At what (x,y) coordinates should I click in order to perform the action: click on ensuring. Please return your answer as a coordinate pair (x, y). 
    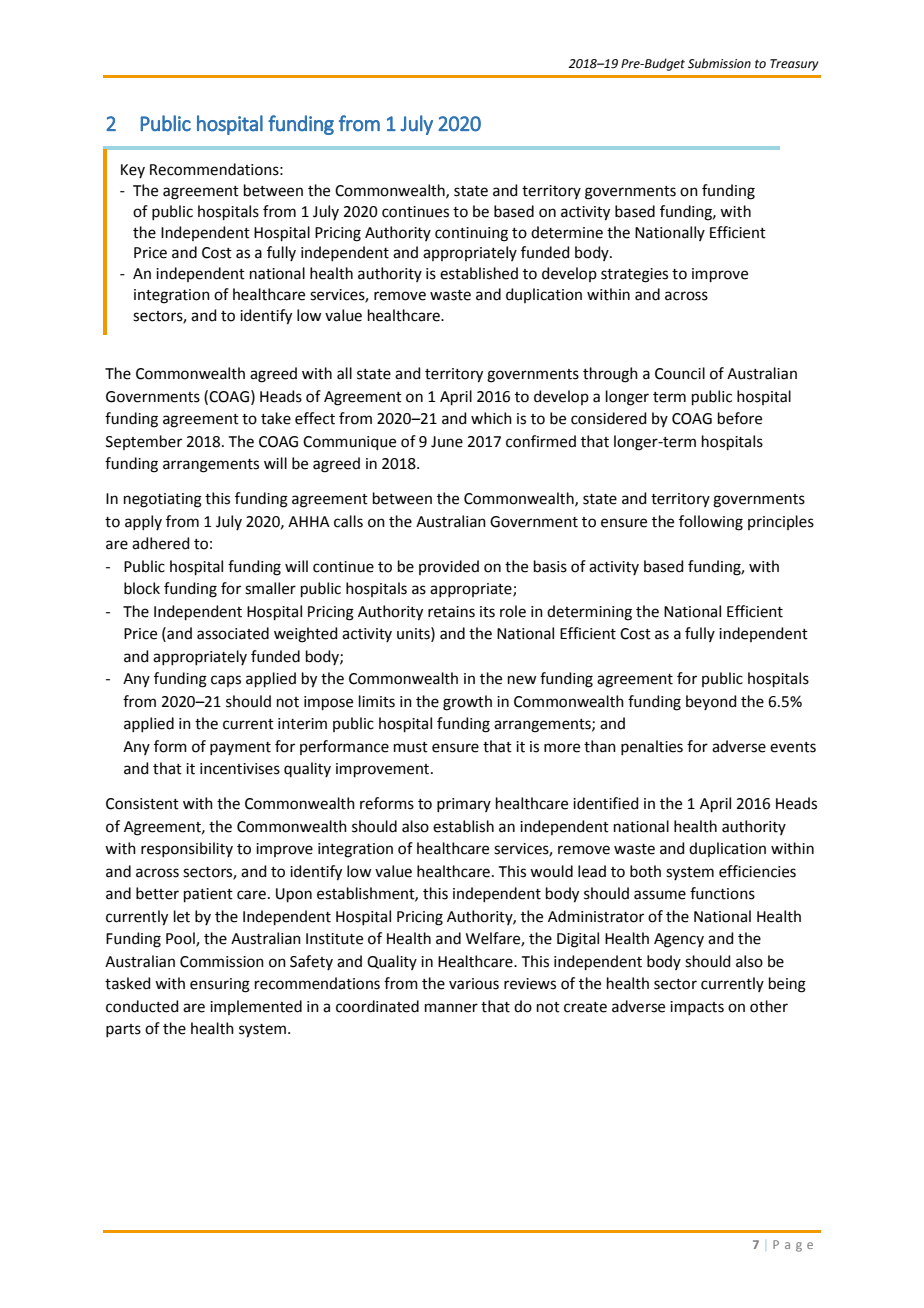
    Looking at the image, I should click on (220, 985).
